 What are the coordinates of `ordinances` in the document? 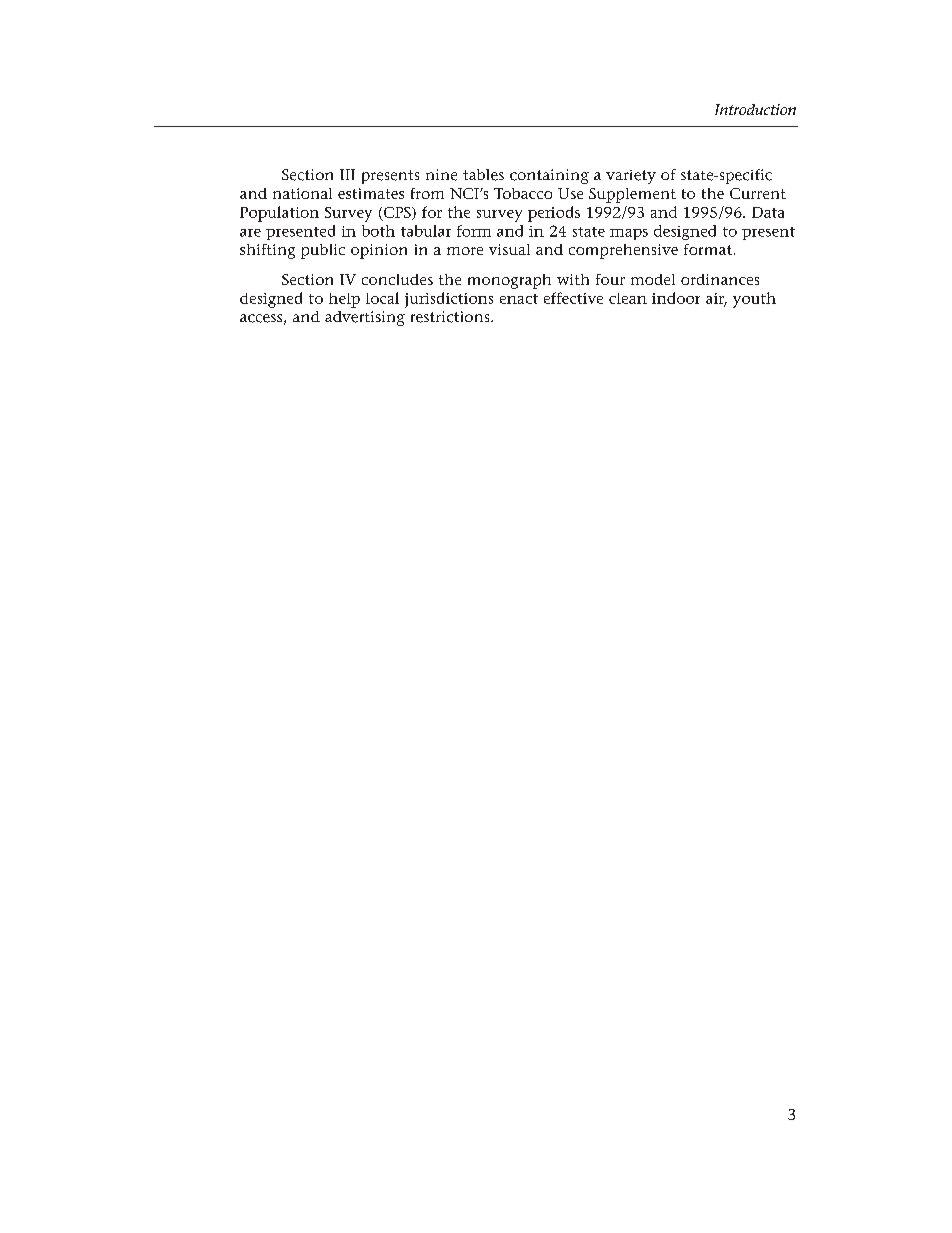 It's located at (720, 279).
